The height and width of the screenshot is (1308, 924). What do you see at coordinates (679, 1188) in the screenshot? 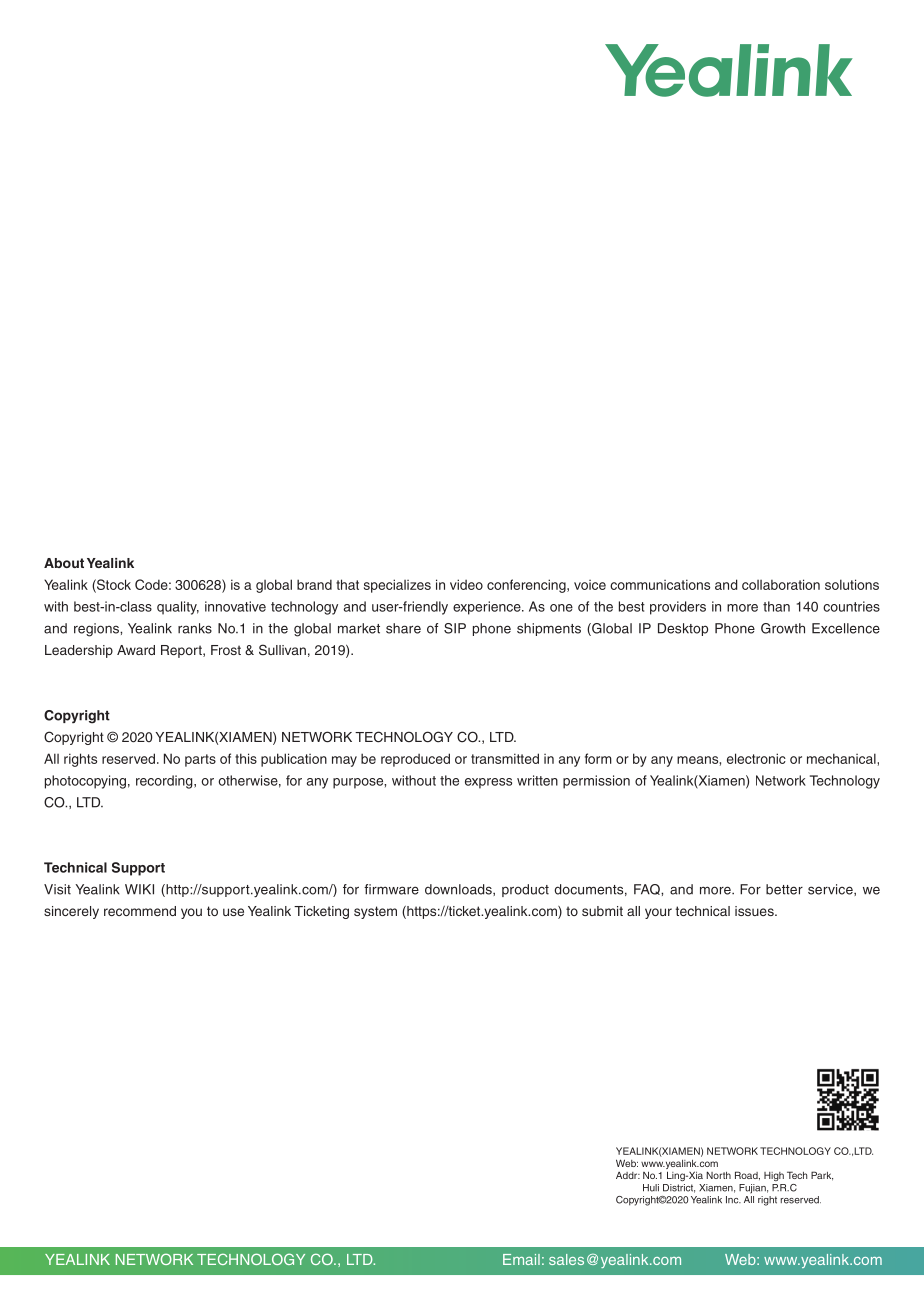
I see `District` at bounding box center [679, 1188].
